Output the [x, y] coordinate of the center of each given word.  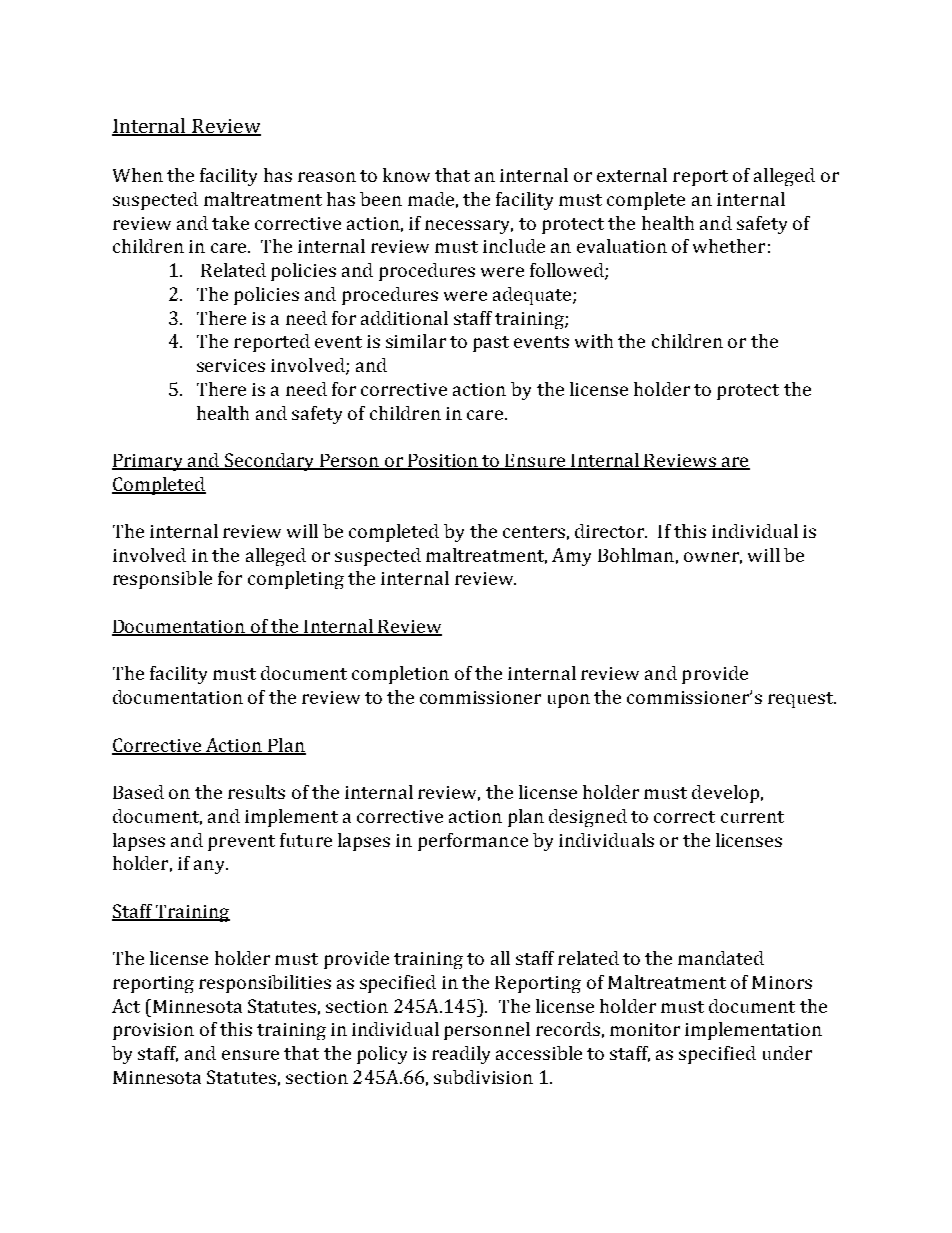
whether [729, 246]
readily [461, 1055]
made [431, 199]
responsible [162, 580]
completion [400, 675]
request [802, 700]
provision [153, 1031]
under [787, 1053]
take [230, 223]
